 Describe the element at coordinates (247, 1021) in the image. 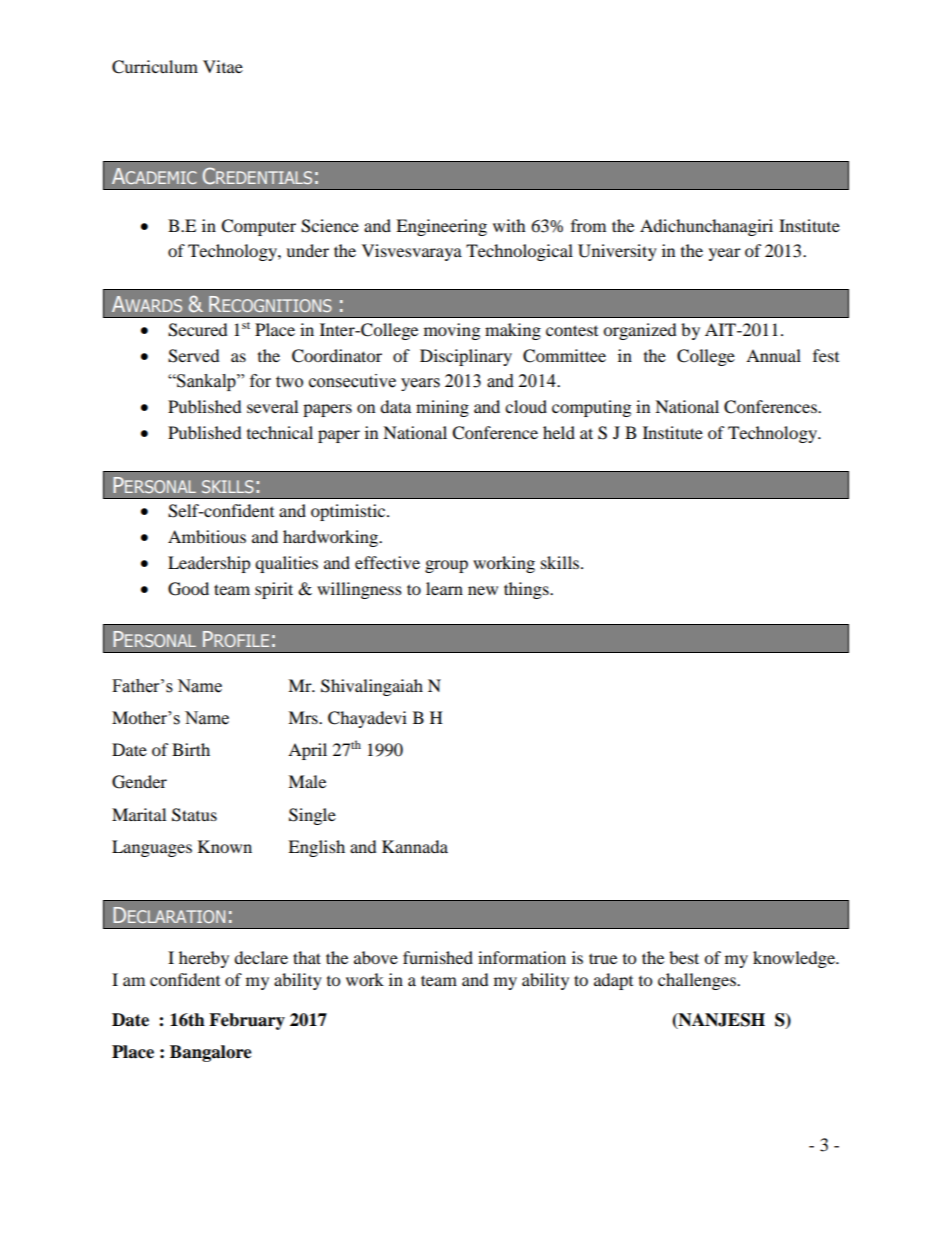

I see `February` at that location.
